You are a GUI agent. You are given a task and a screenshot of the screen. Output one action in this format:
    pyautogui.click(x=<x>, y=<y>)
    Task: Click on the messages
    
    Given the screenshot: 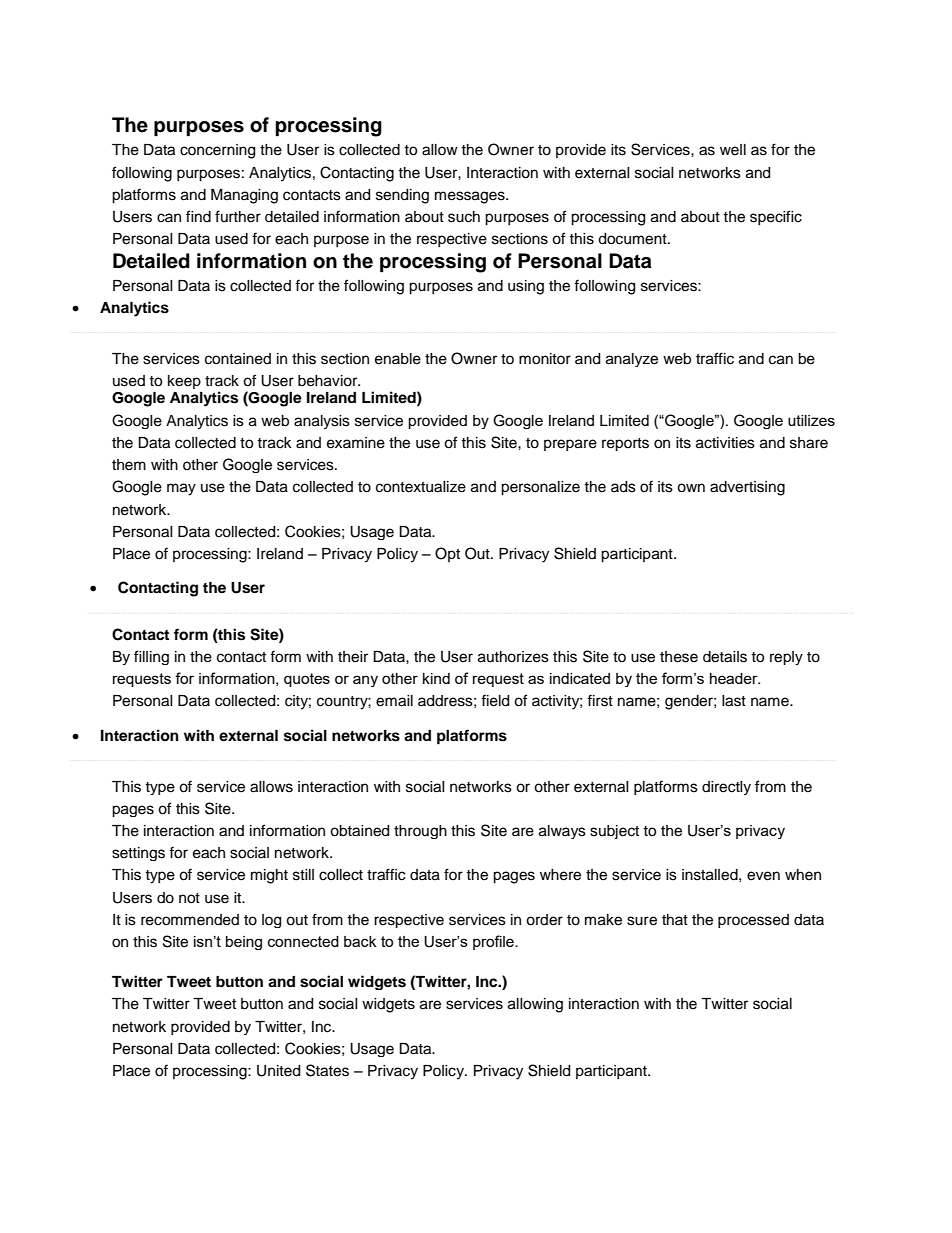 What is the action you would take?
    pyautogui.click(x=471, y=197)
